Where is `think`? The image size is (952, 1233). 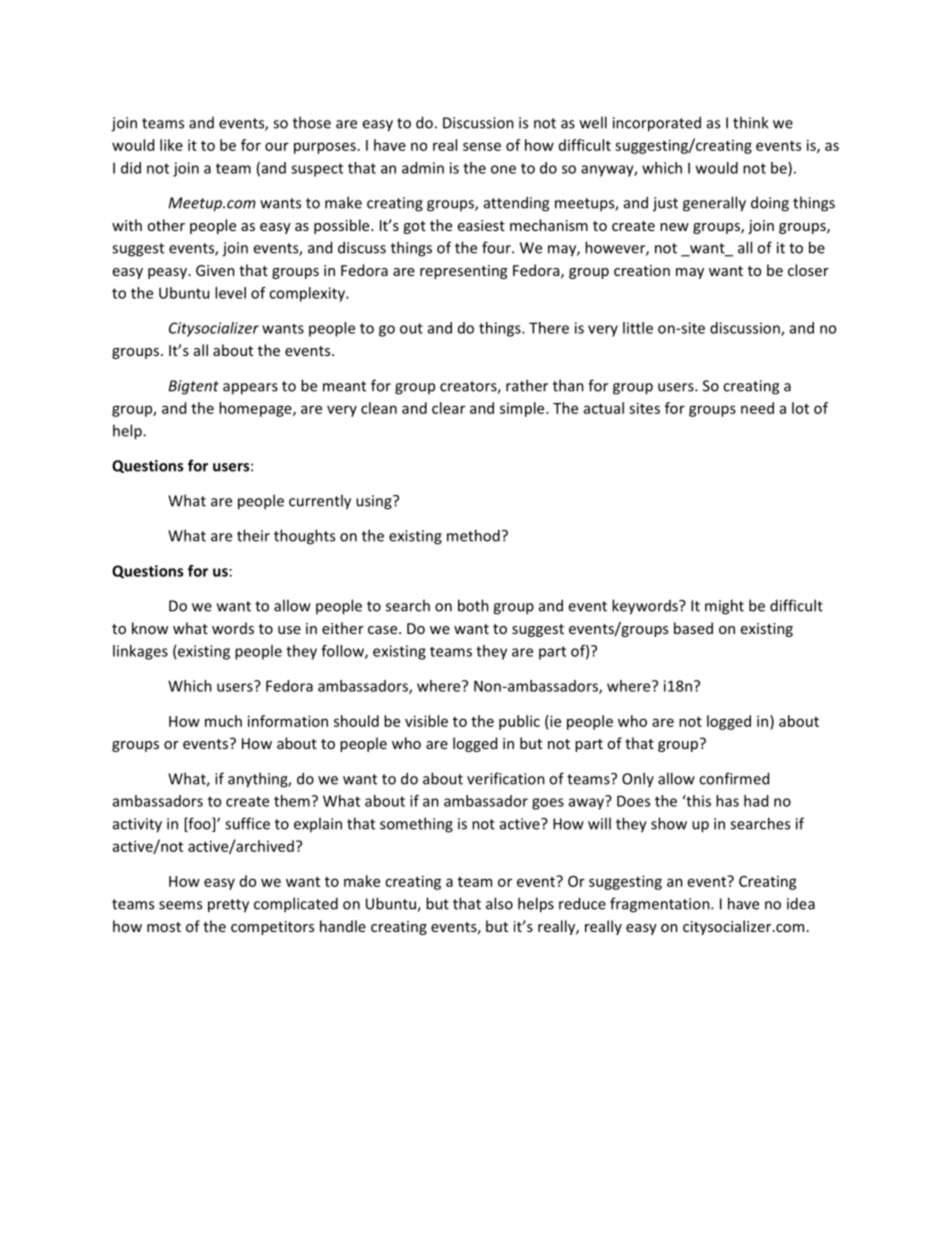 think is located at coordinates (750, 122).
